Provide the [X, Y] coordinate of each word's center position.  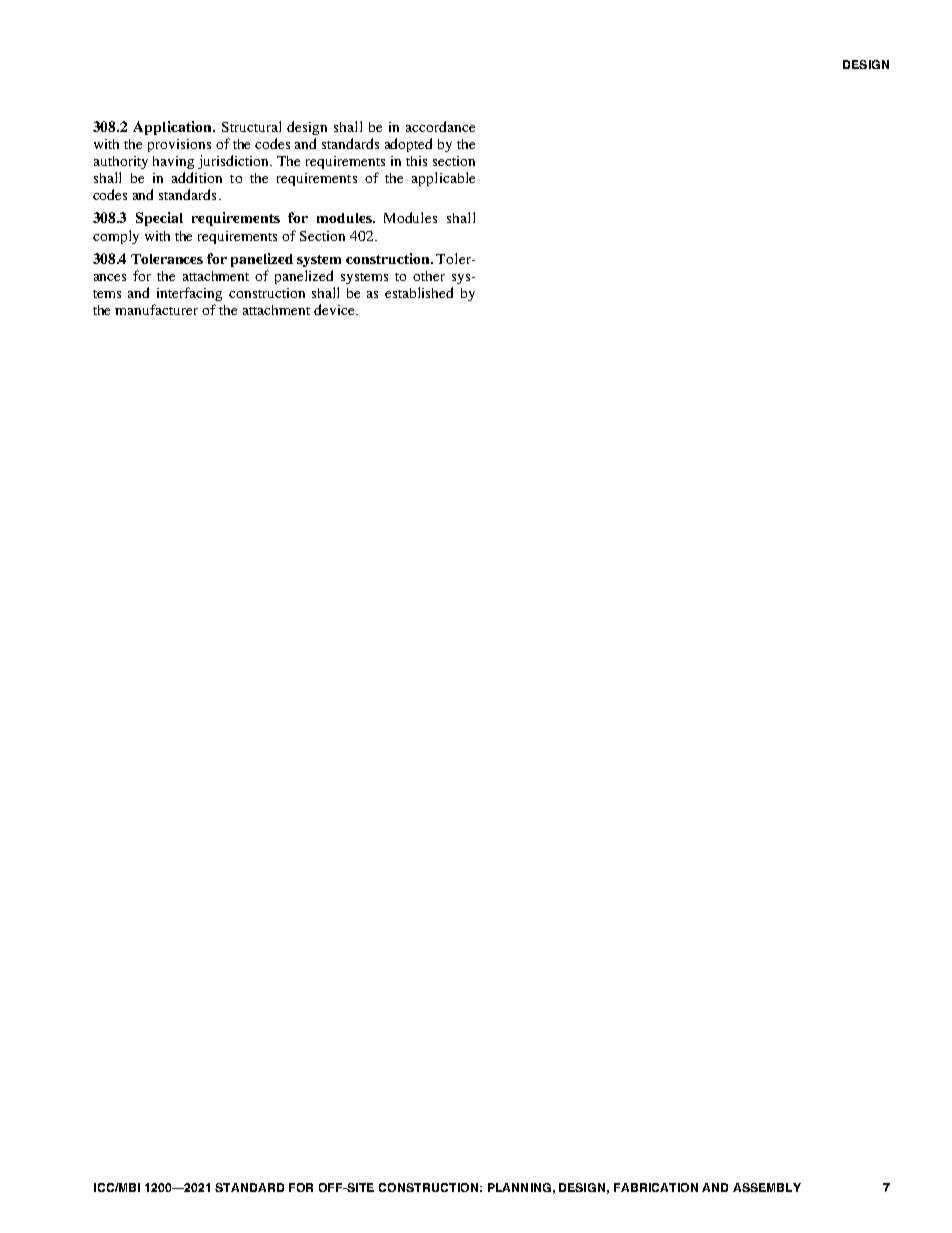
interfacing [189, 294]
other [429, 276]
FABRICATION [656, 1187]
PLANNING [519, 1187]
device [336, 309]
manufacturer [156, 309]
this [416, 161]
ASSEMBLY [767, 1187]
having [173, 162]
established [419, 292]
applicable [443, 179]
